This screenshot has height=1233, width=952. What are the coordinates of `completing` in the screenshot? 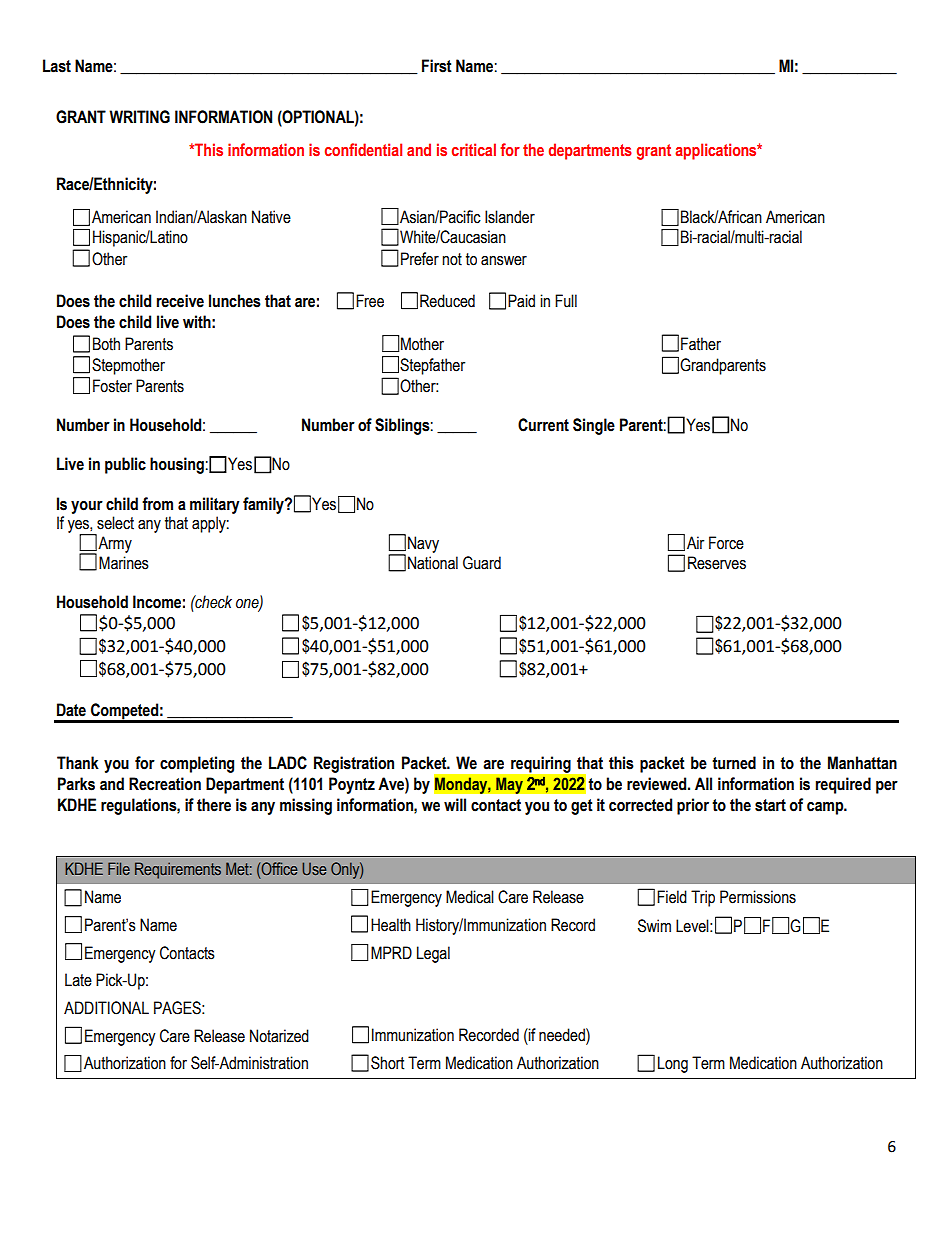 It's located at (197, 764).
